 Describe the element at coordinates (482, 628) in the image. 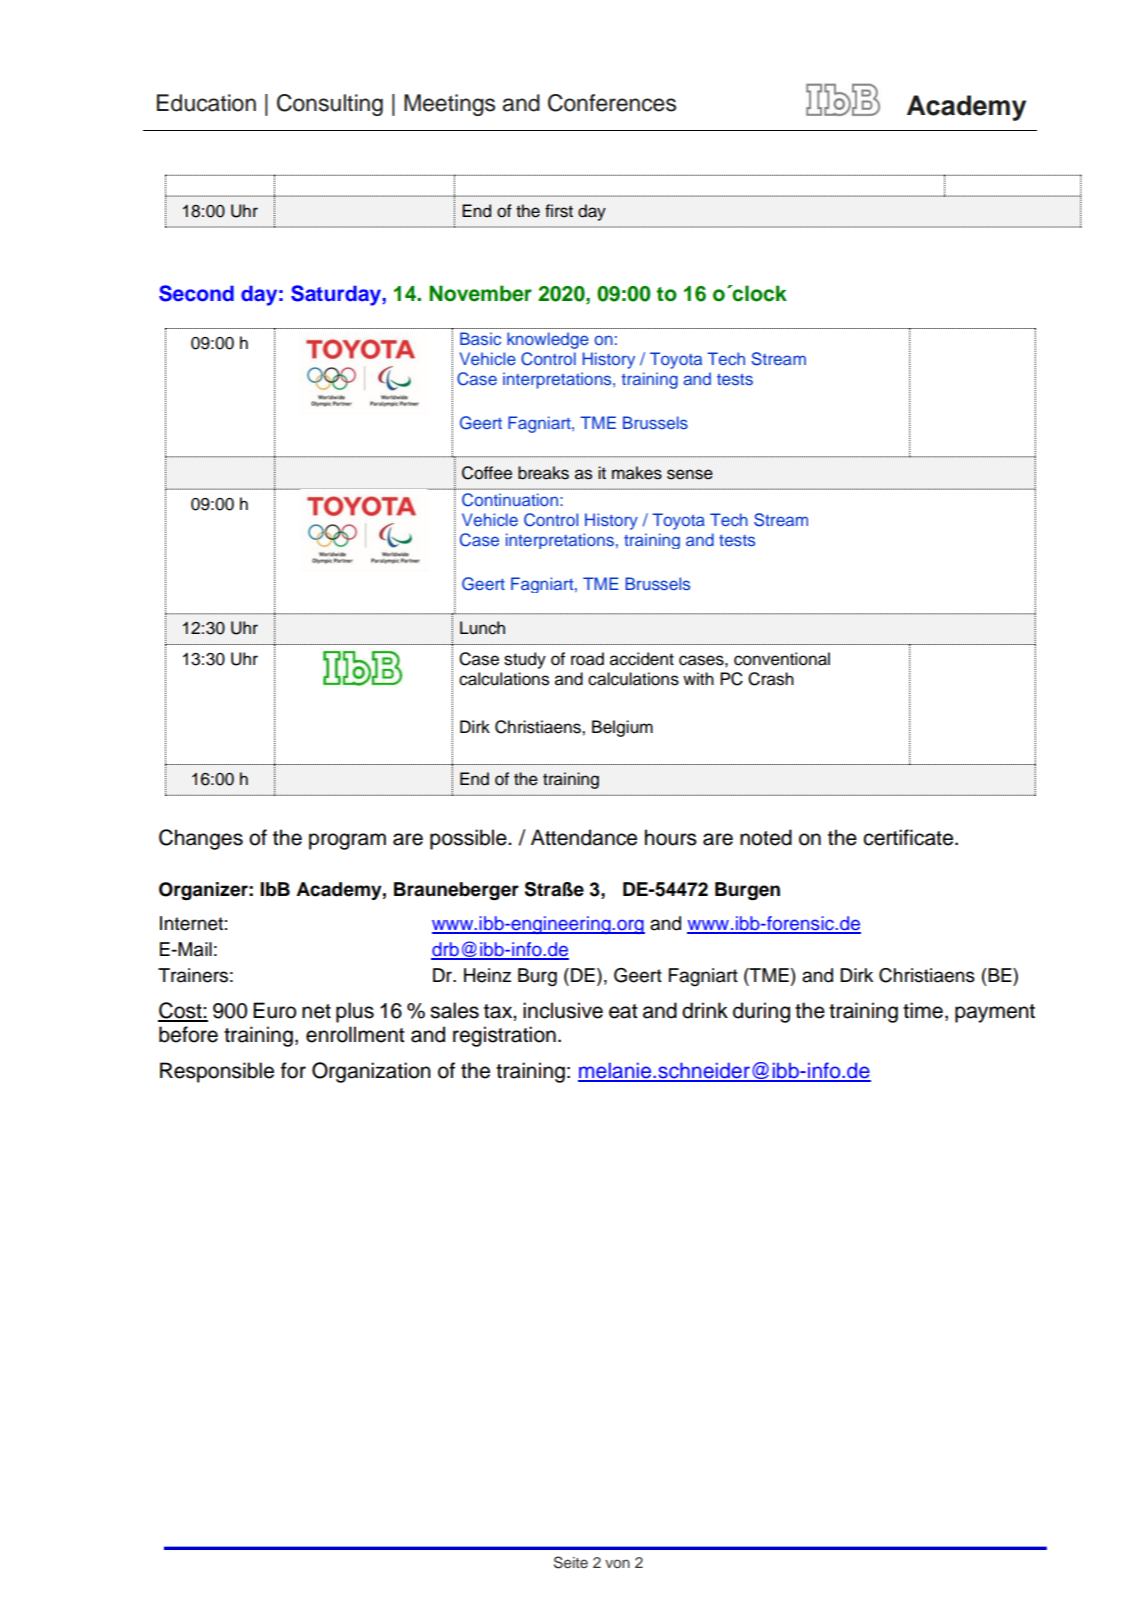

I see `Lunch` at that location.
